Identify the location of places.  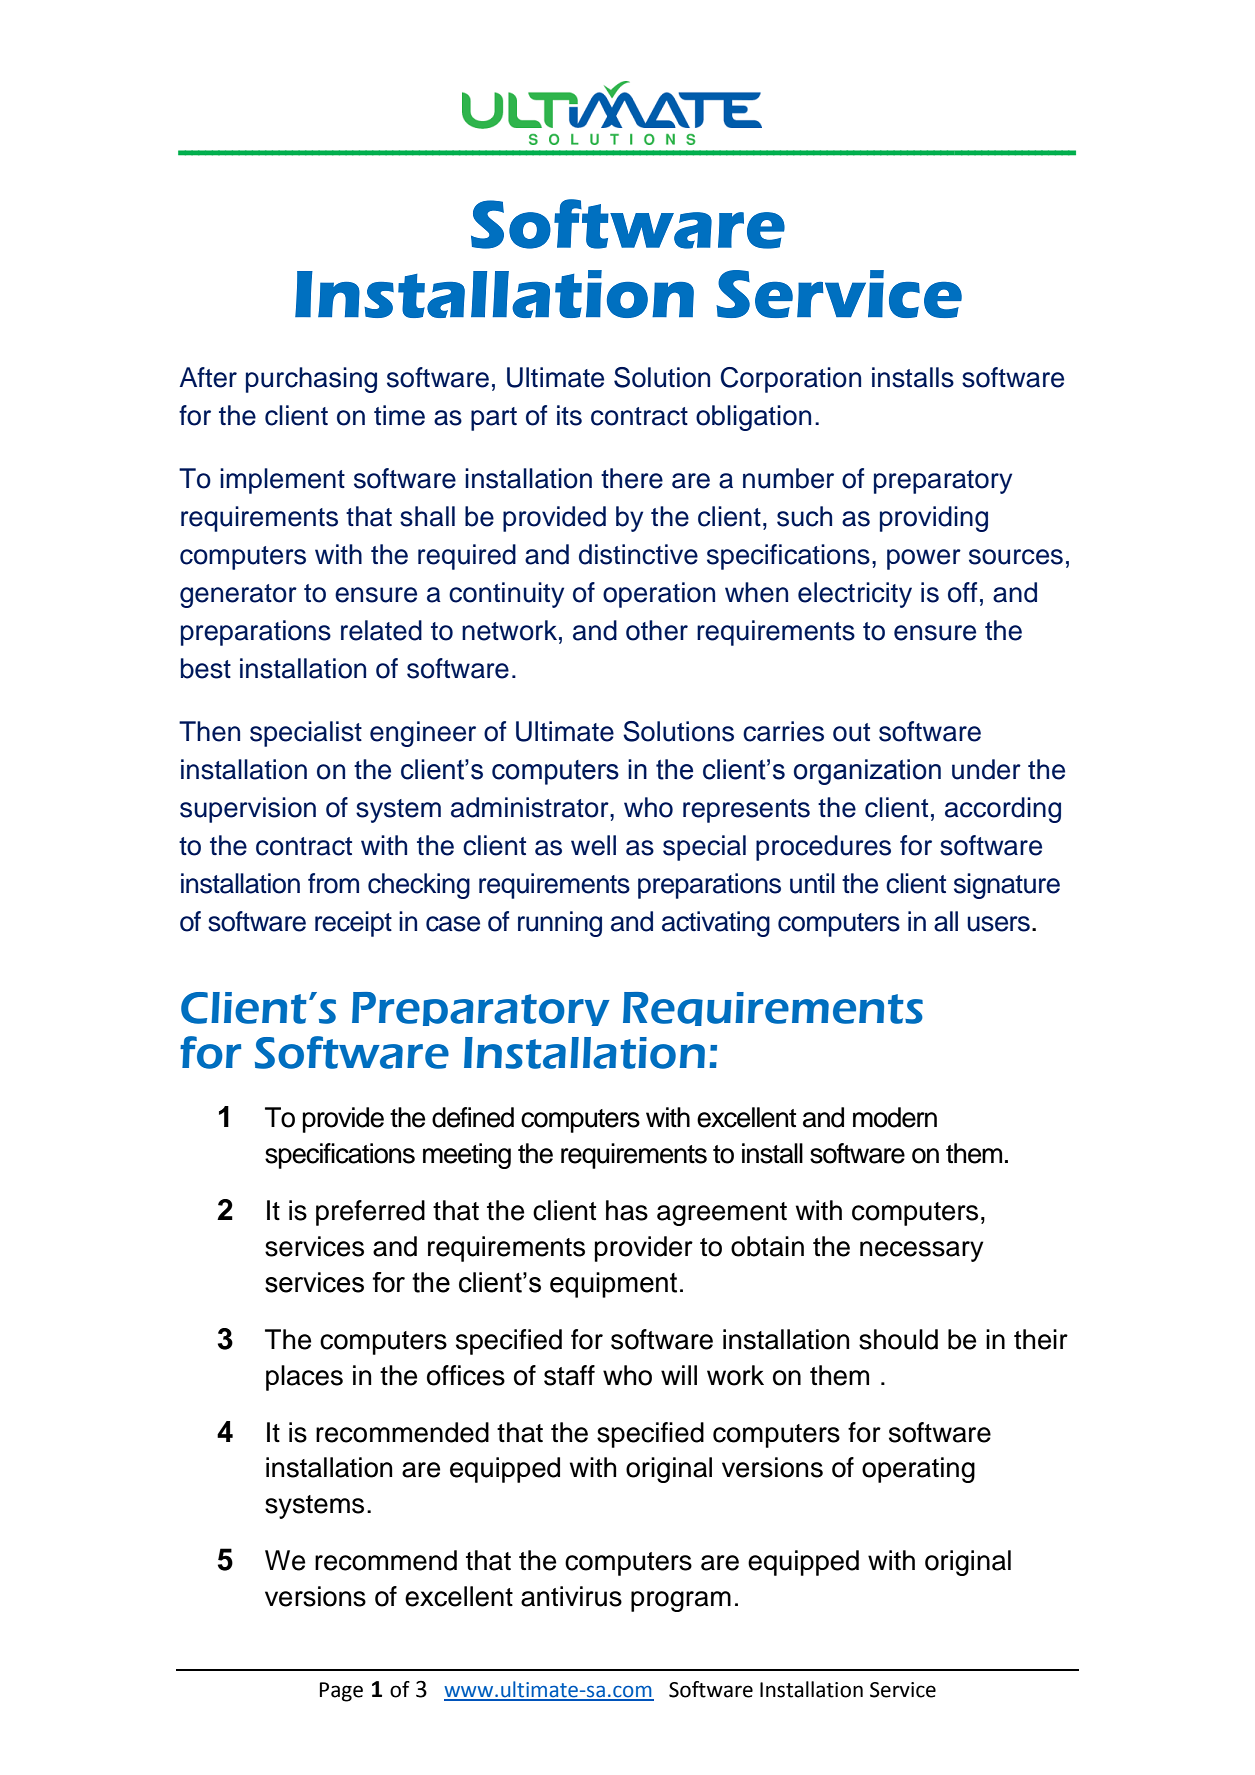
(304, 1378).
